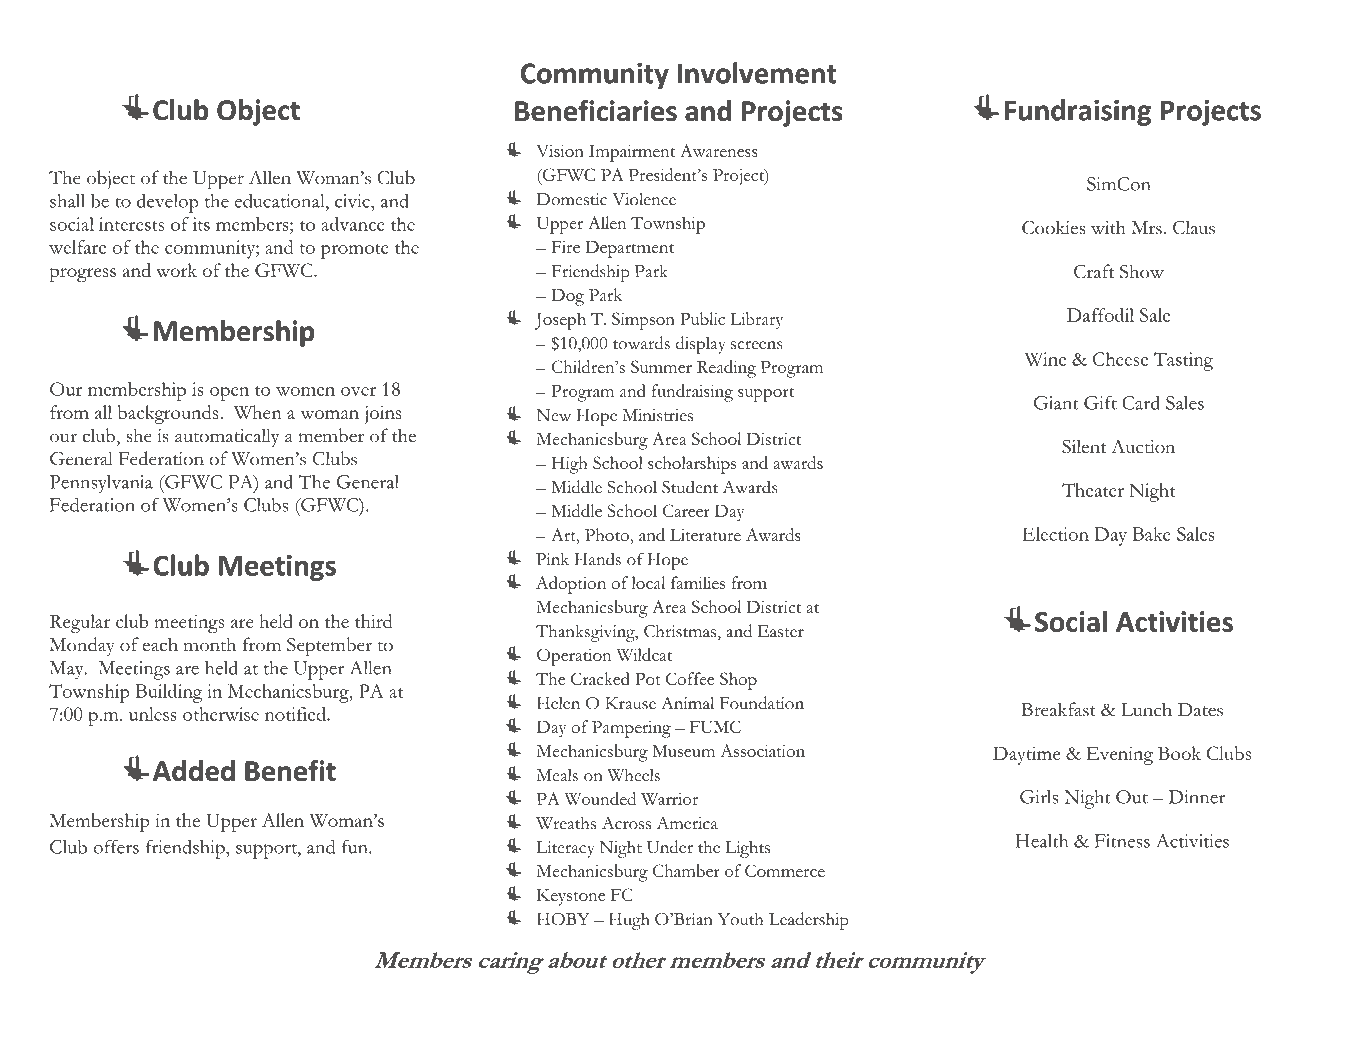 This screenshot has height=1049, width=1357. What do you see at coordinates (644, 654) in the screenshot?
I see `Wildcat` at bounding box center [644, 654].
